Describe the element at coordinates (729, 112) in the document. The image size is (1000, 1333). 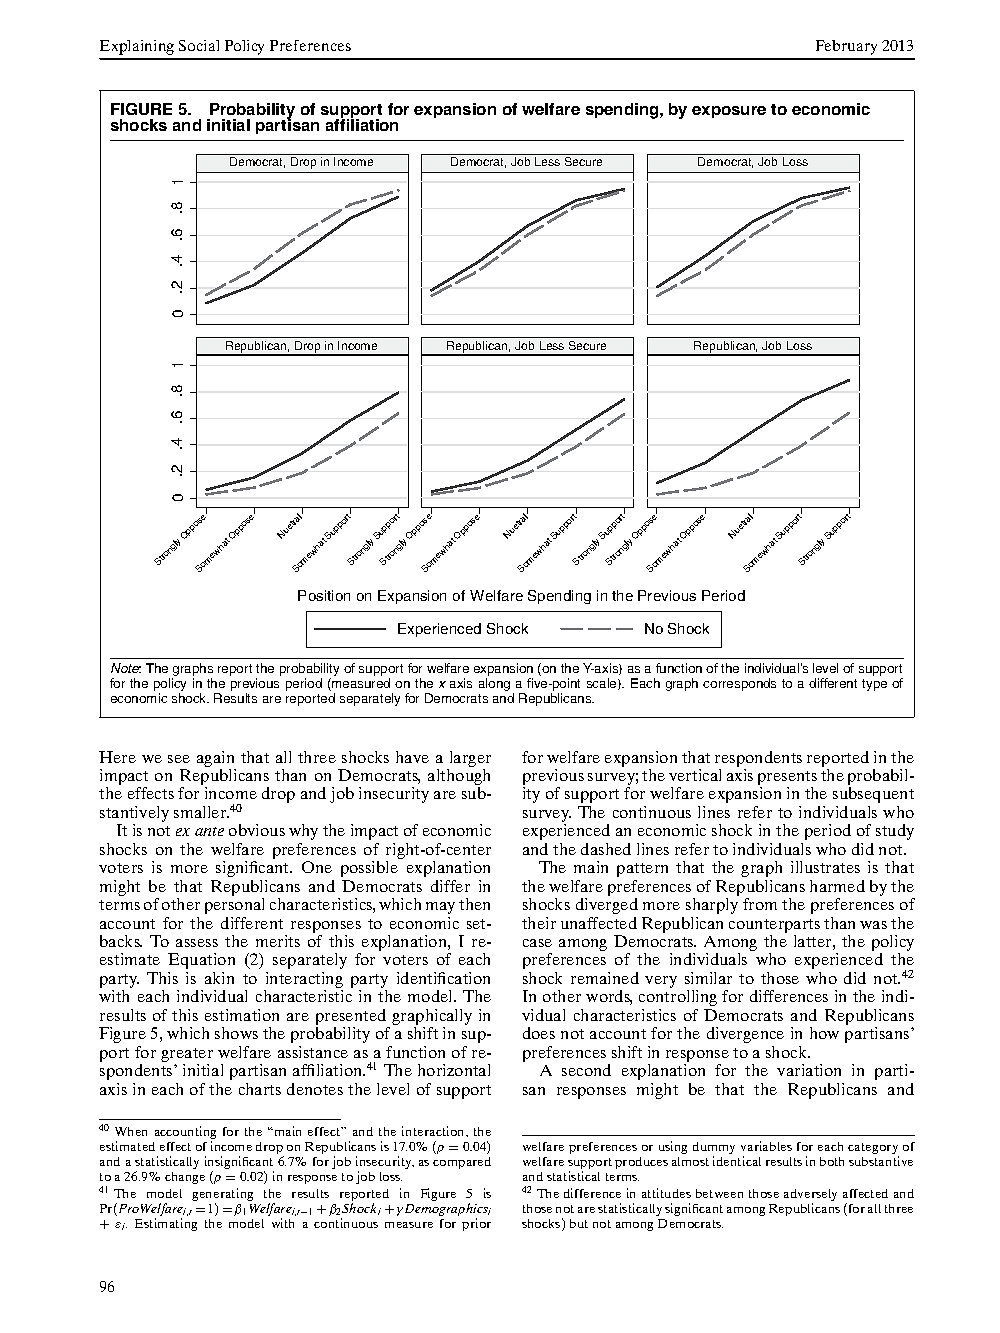
I see `exposure` at that location.
